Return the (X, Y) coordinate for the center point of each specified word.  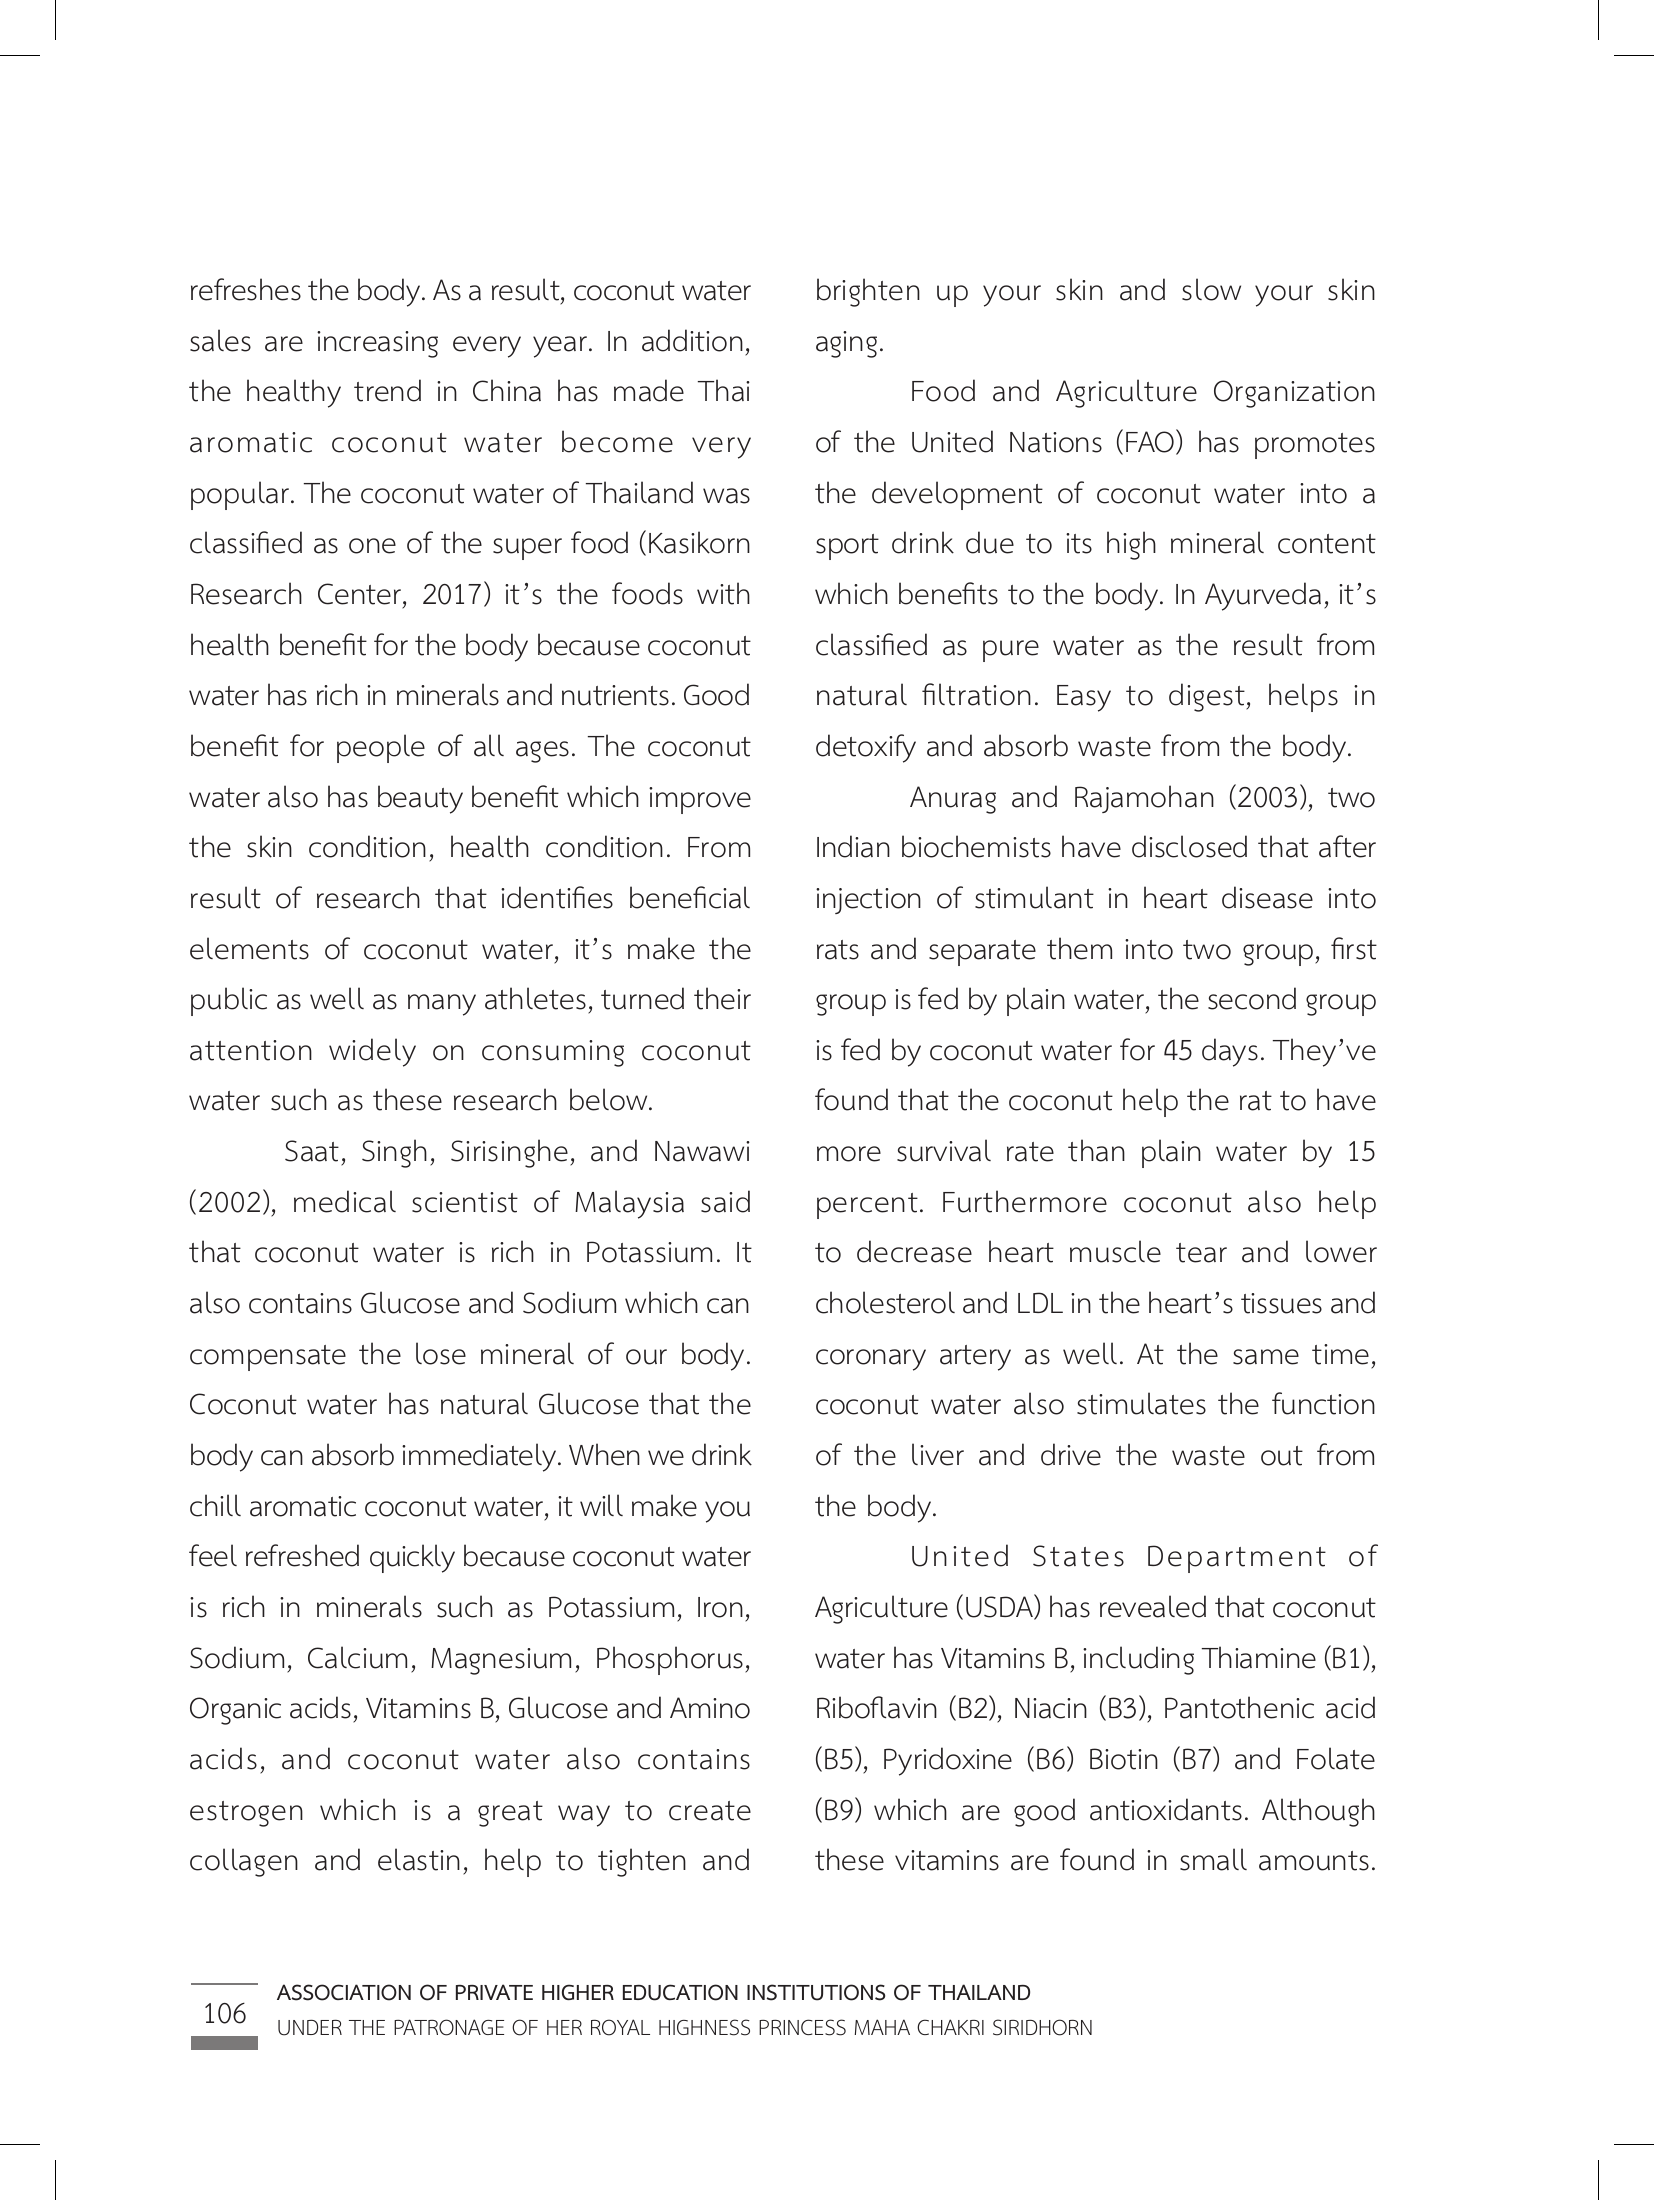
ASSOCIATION (344, 1992)
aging (846, 344)
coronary (871, 1360)
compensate (268, 1358)
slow (1211, 289)
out (1282, 1456)
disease (1267, 897)
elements (249, 948)
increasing (377, 344)
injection (868, 901)
